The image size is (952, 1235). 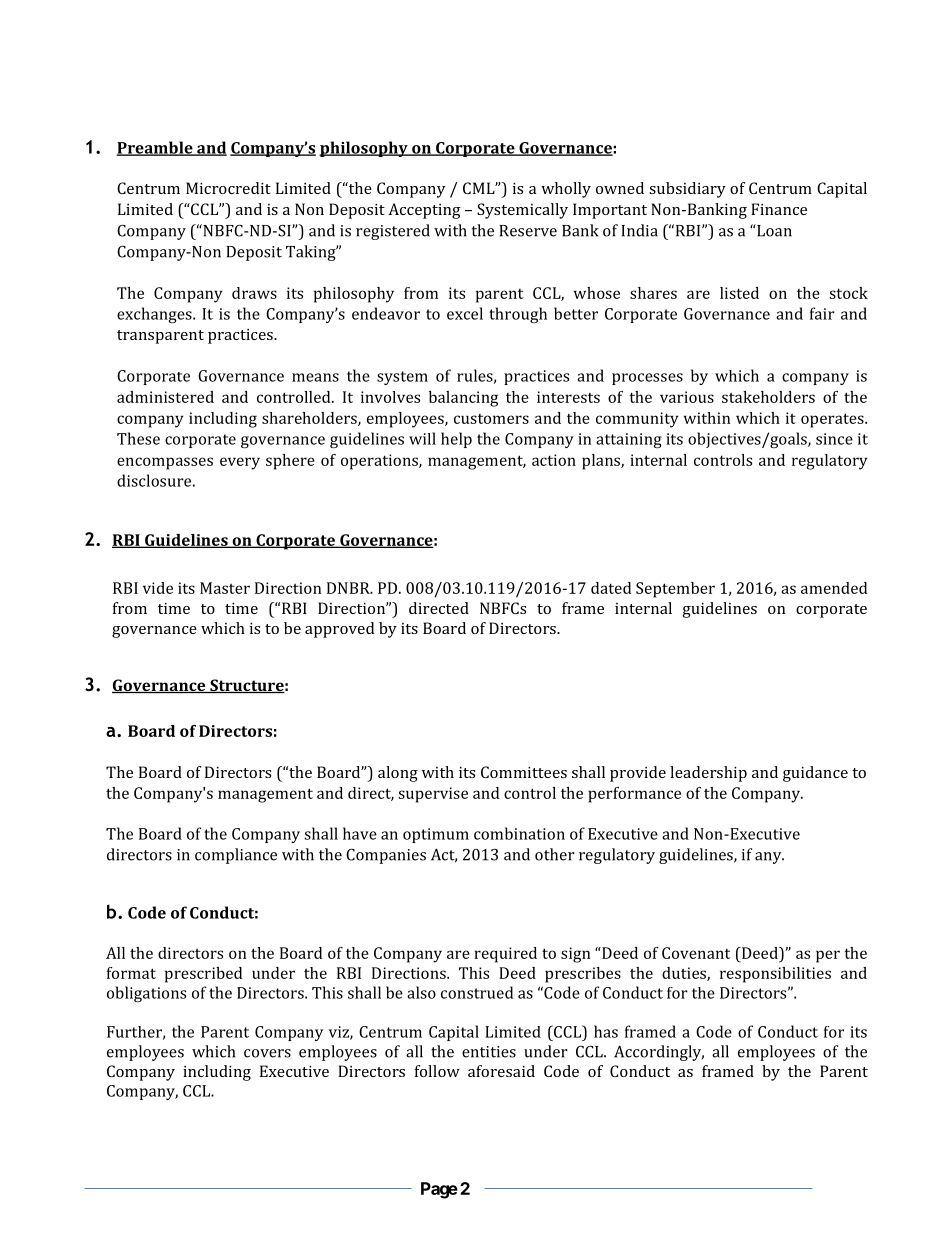 I want to click on Committees, so click(x=524, y=772).
